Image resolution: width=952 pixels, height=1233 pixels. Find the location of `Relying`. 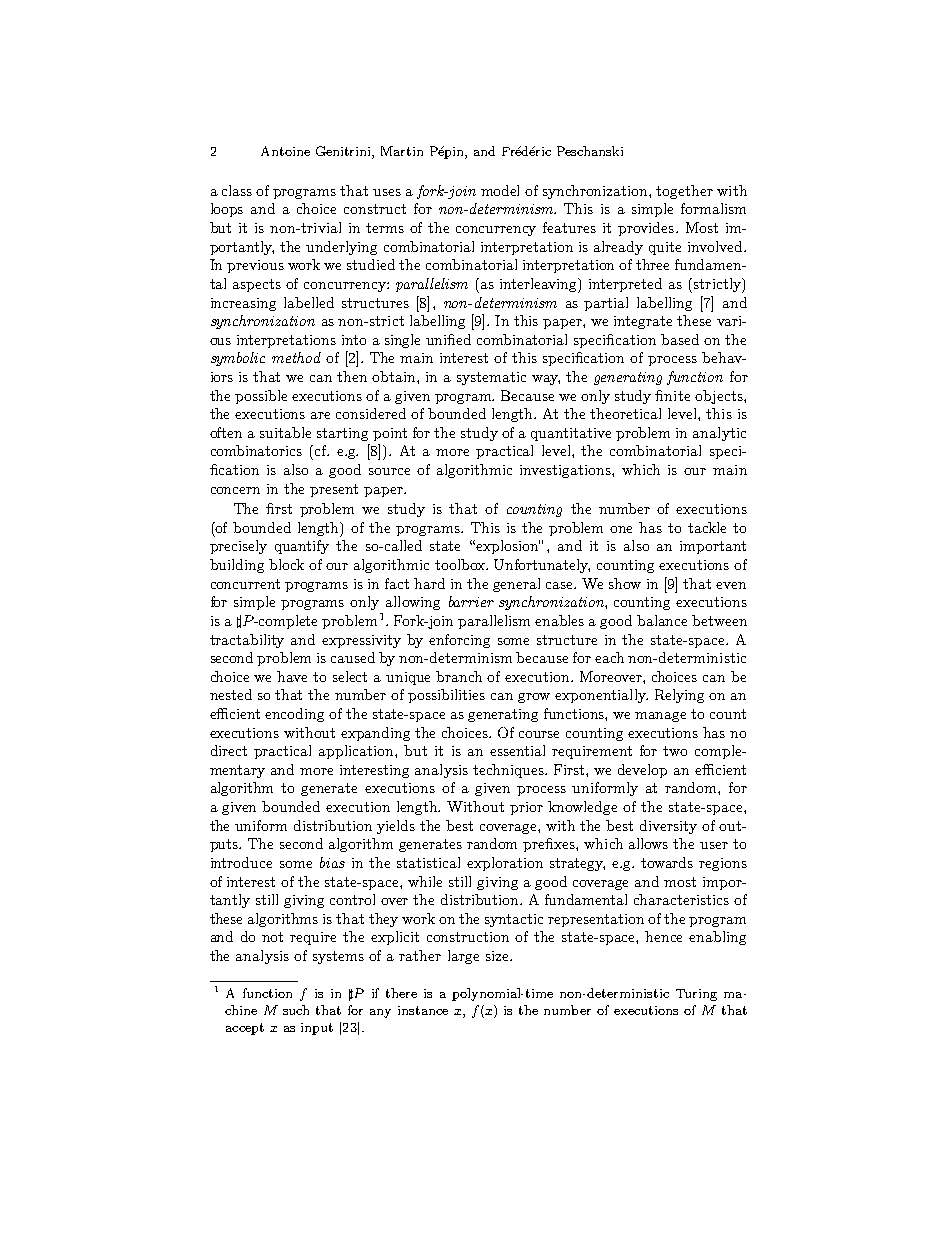

Relying is located at coordinates (679, 696).
